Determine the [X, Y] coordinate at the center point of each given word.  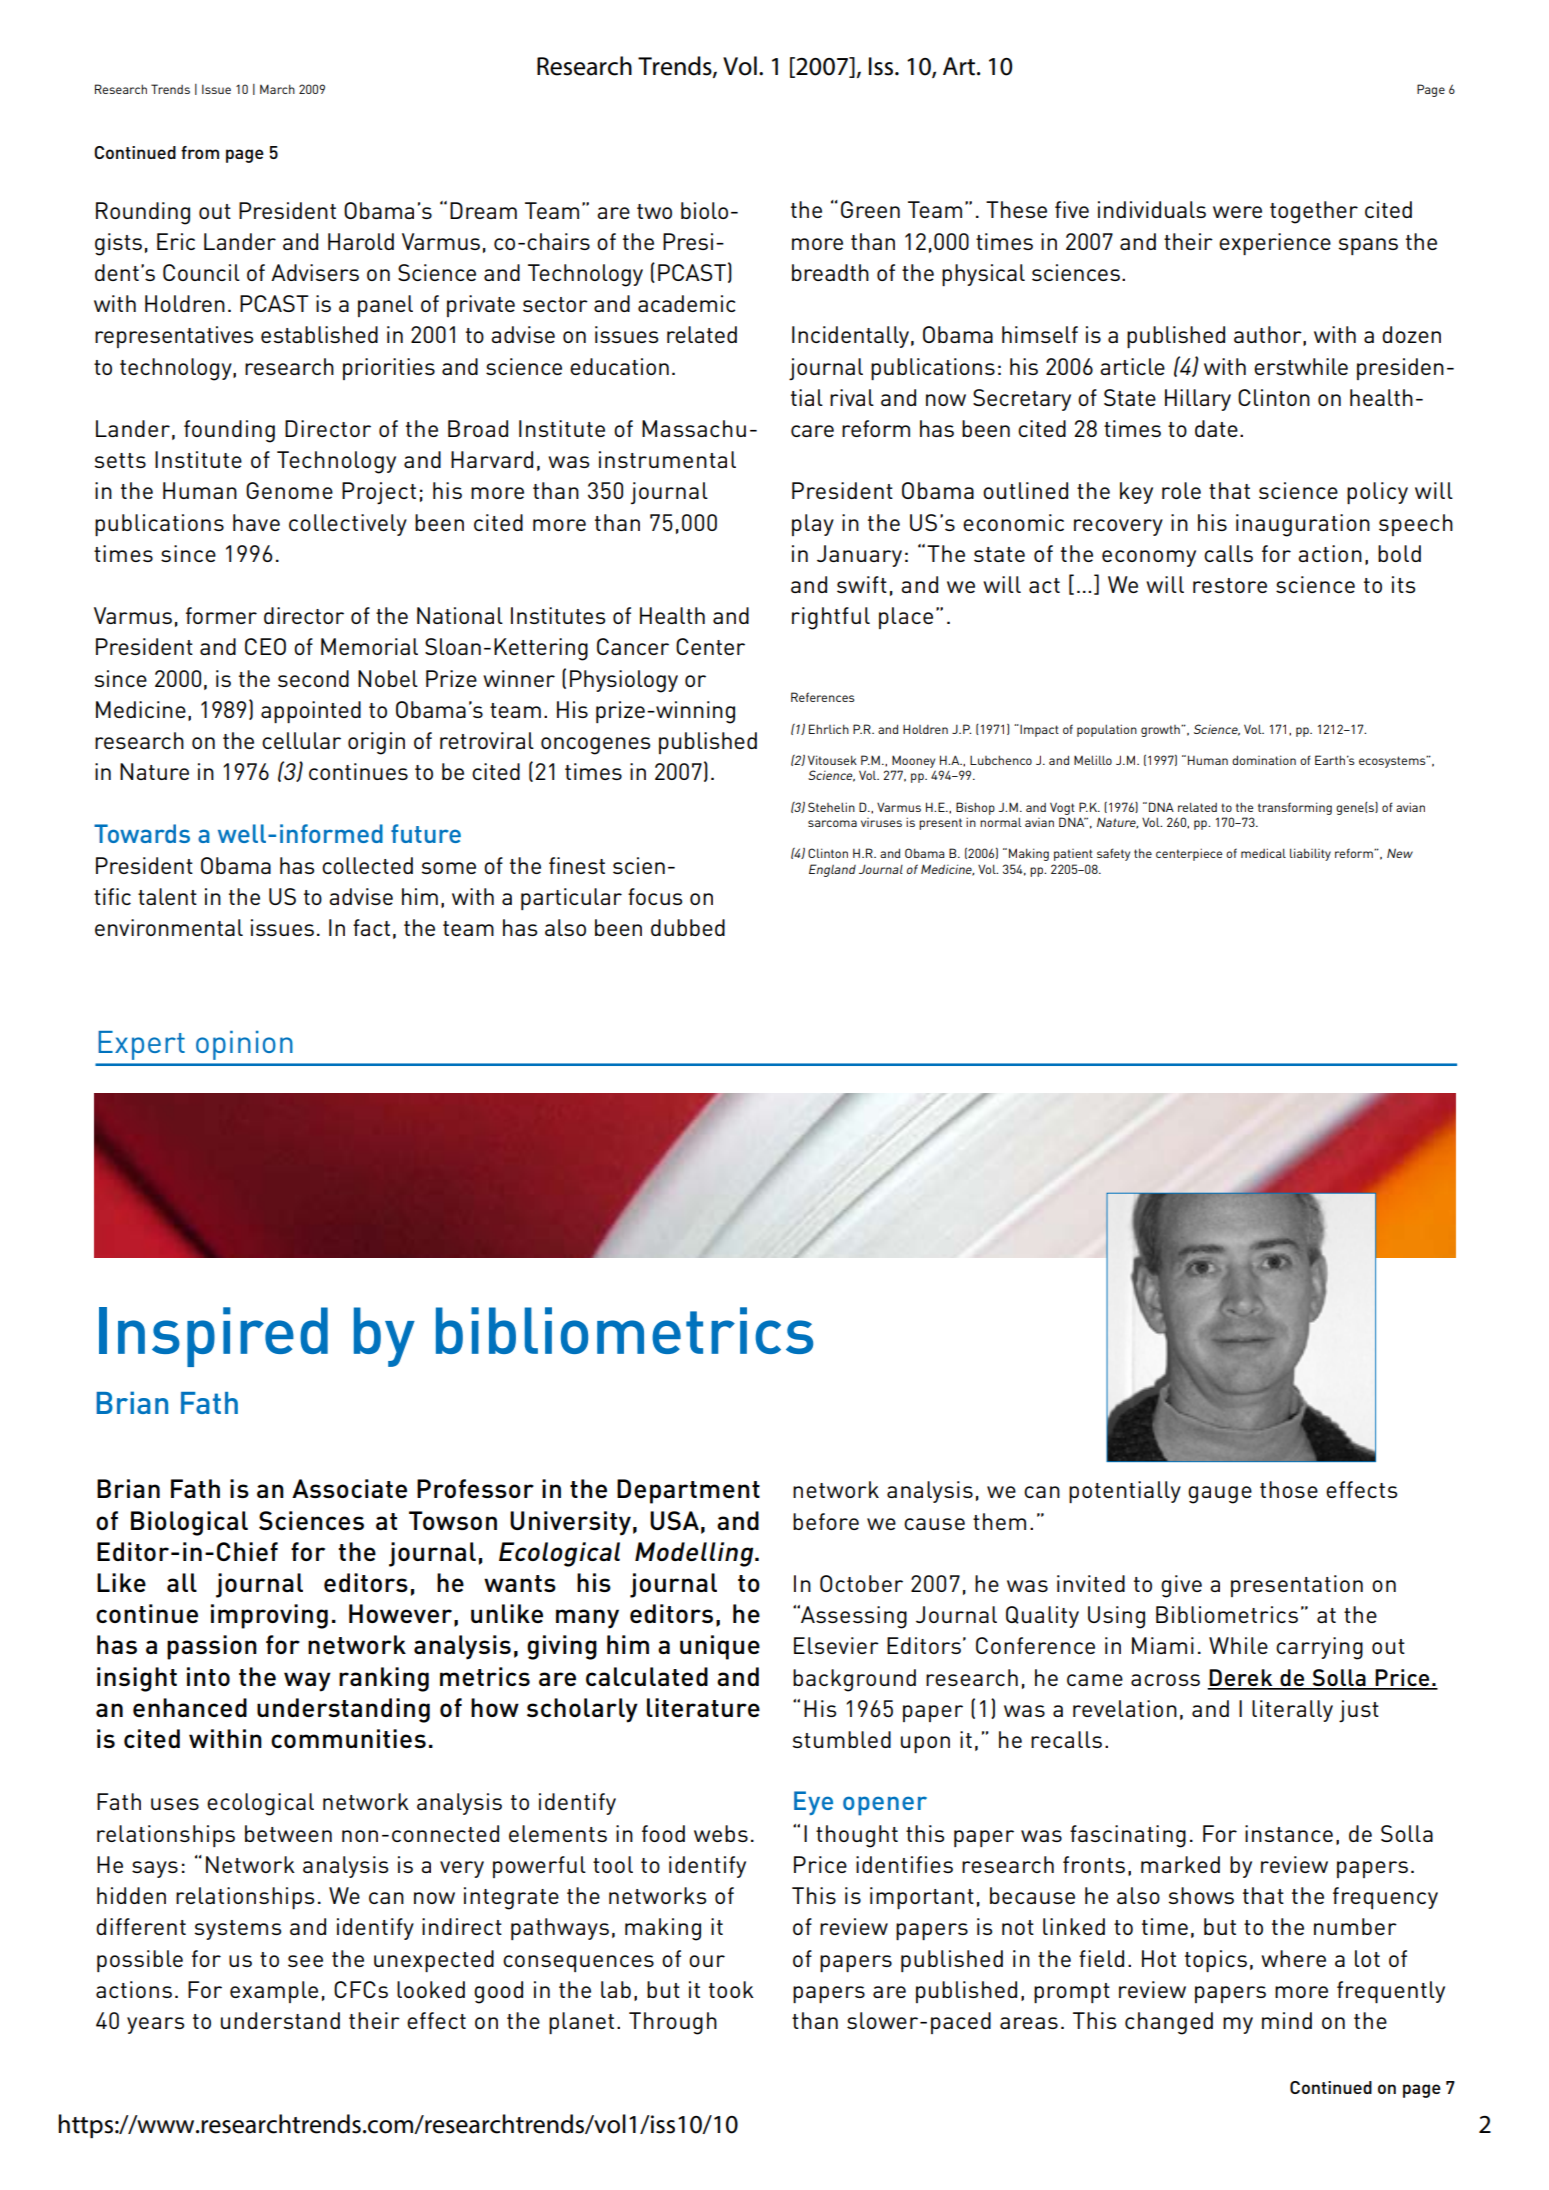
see [305, 1961]
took [731, 1989]
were [1237, 212]
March [277, 89]
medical [1263, 853]
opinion [244, 1045]
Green [870, 209]
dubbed [688, 927]
